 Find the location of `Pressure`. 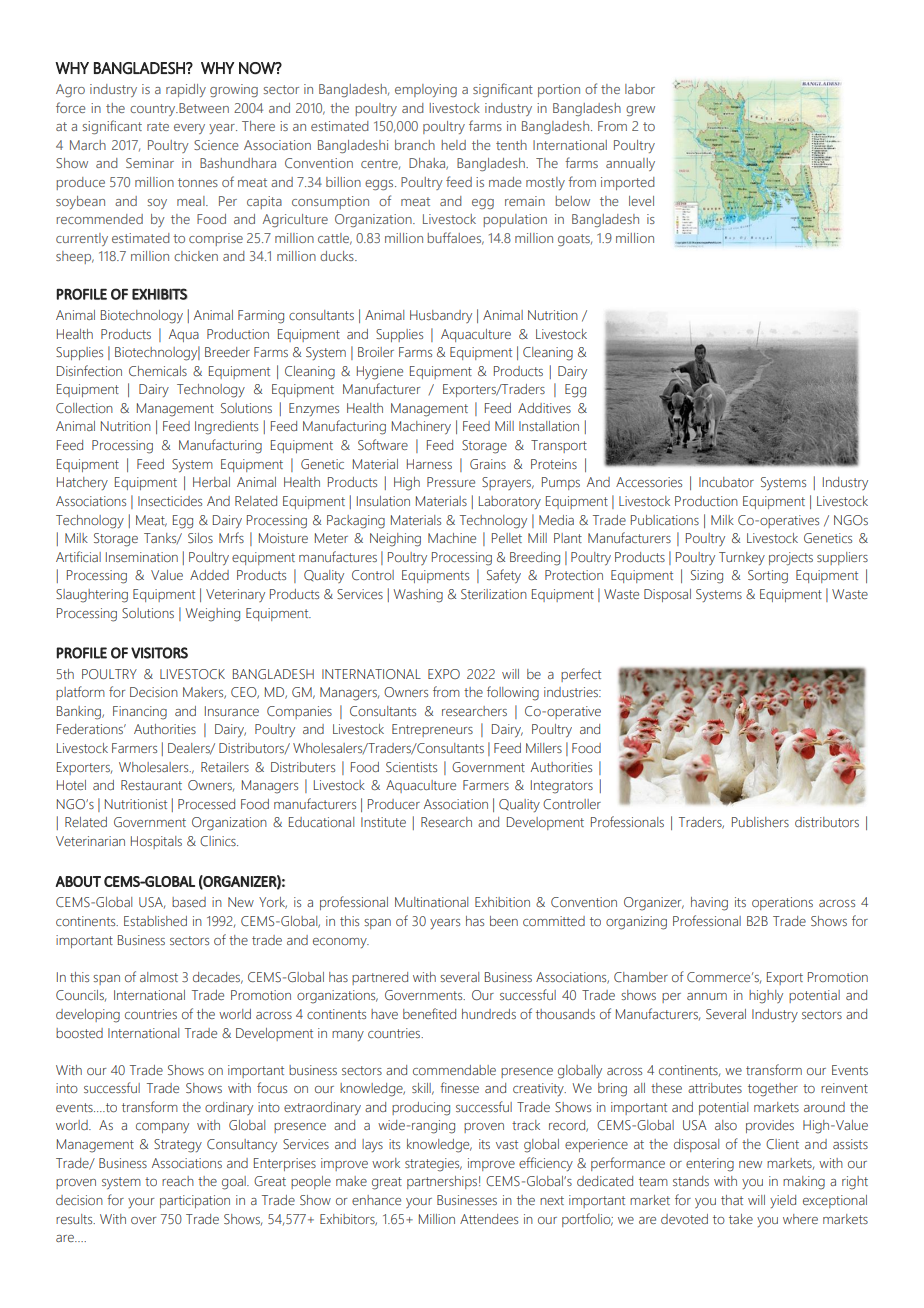

Pressure is located at coordinates (451, 482).
